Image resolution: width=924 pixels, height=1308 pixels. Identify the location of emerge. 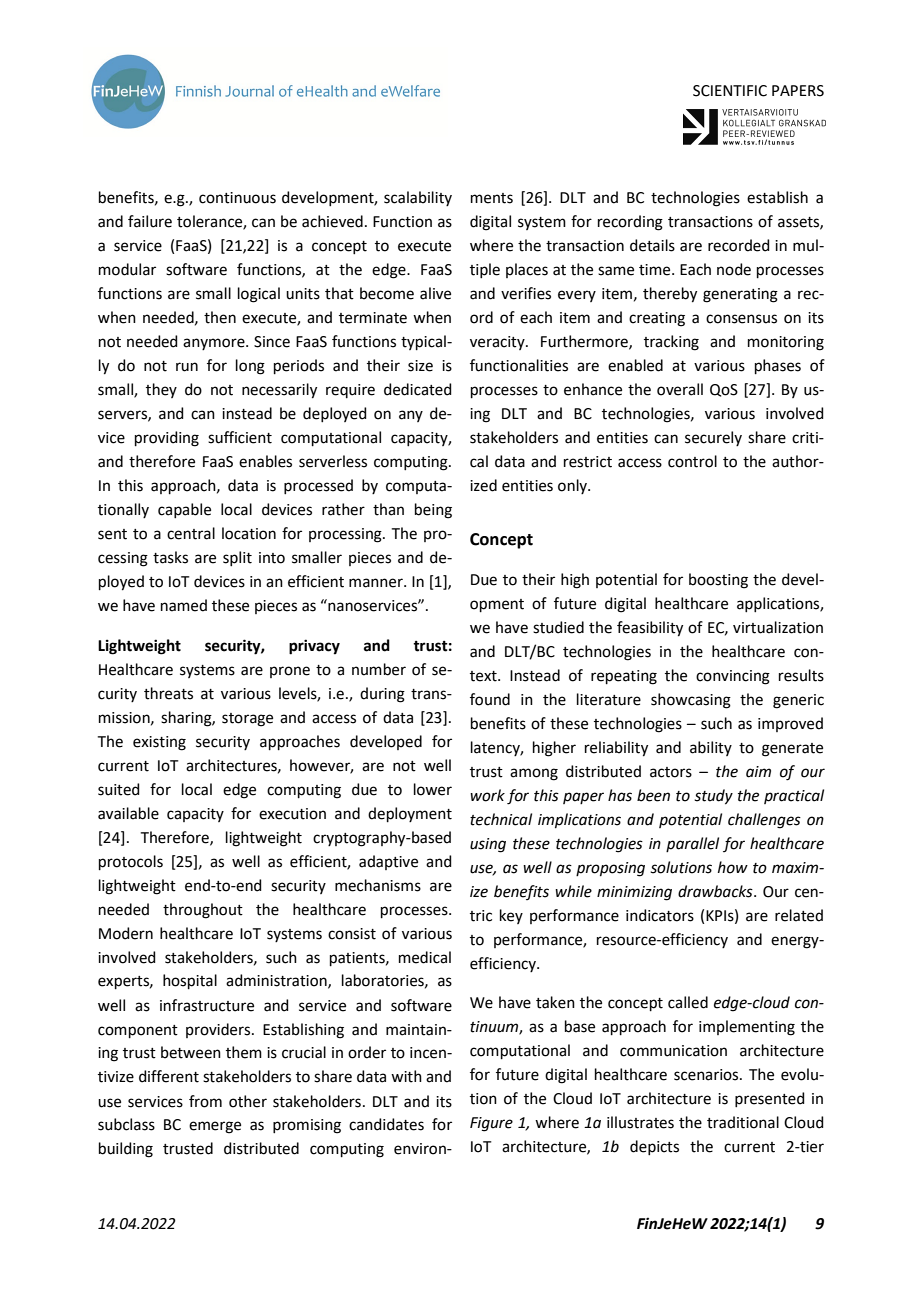
(215, 1127).
